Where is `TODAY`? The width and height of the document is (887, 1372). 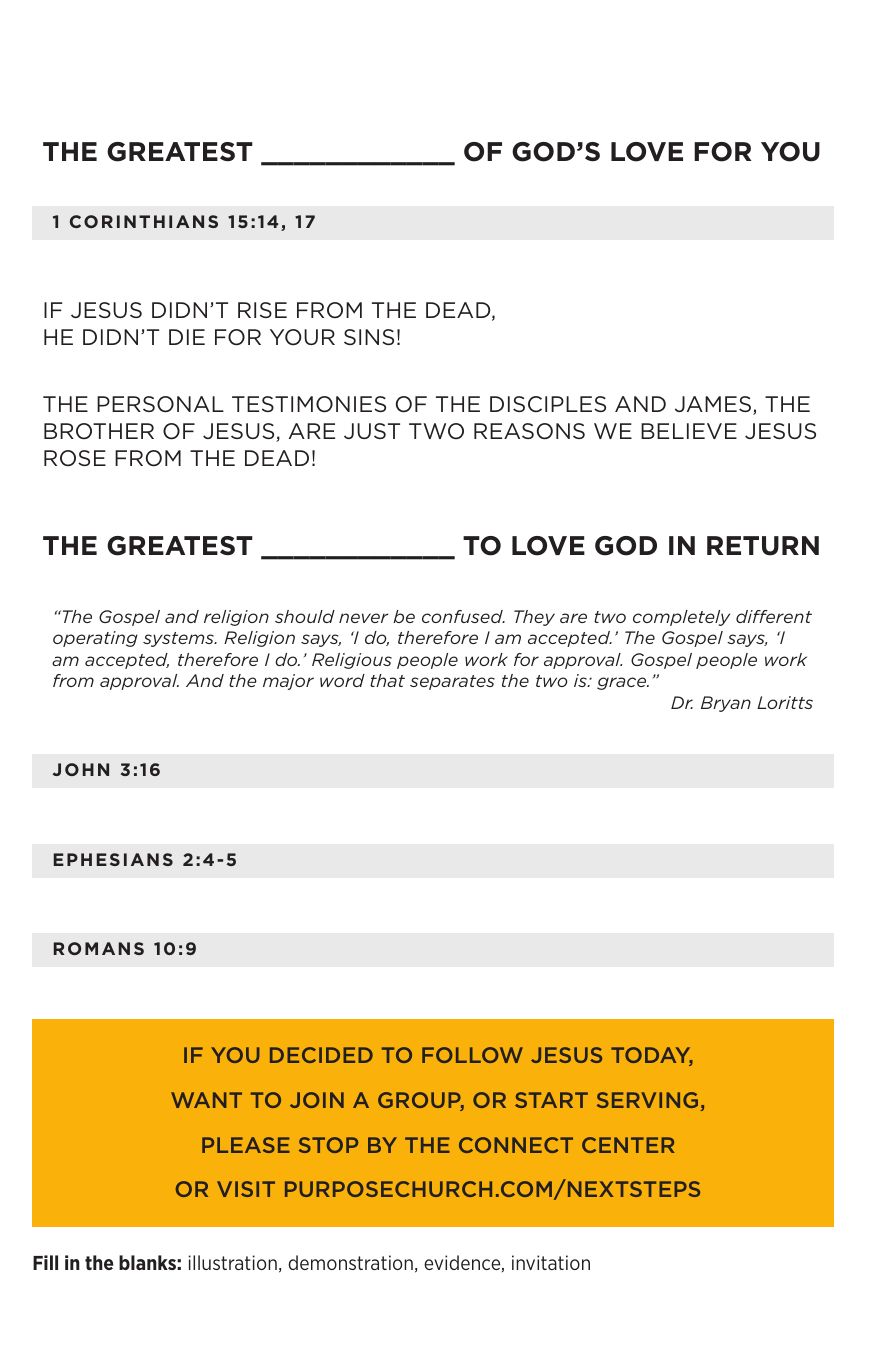 TODAY is located at coordinates (652, 1056).
